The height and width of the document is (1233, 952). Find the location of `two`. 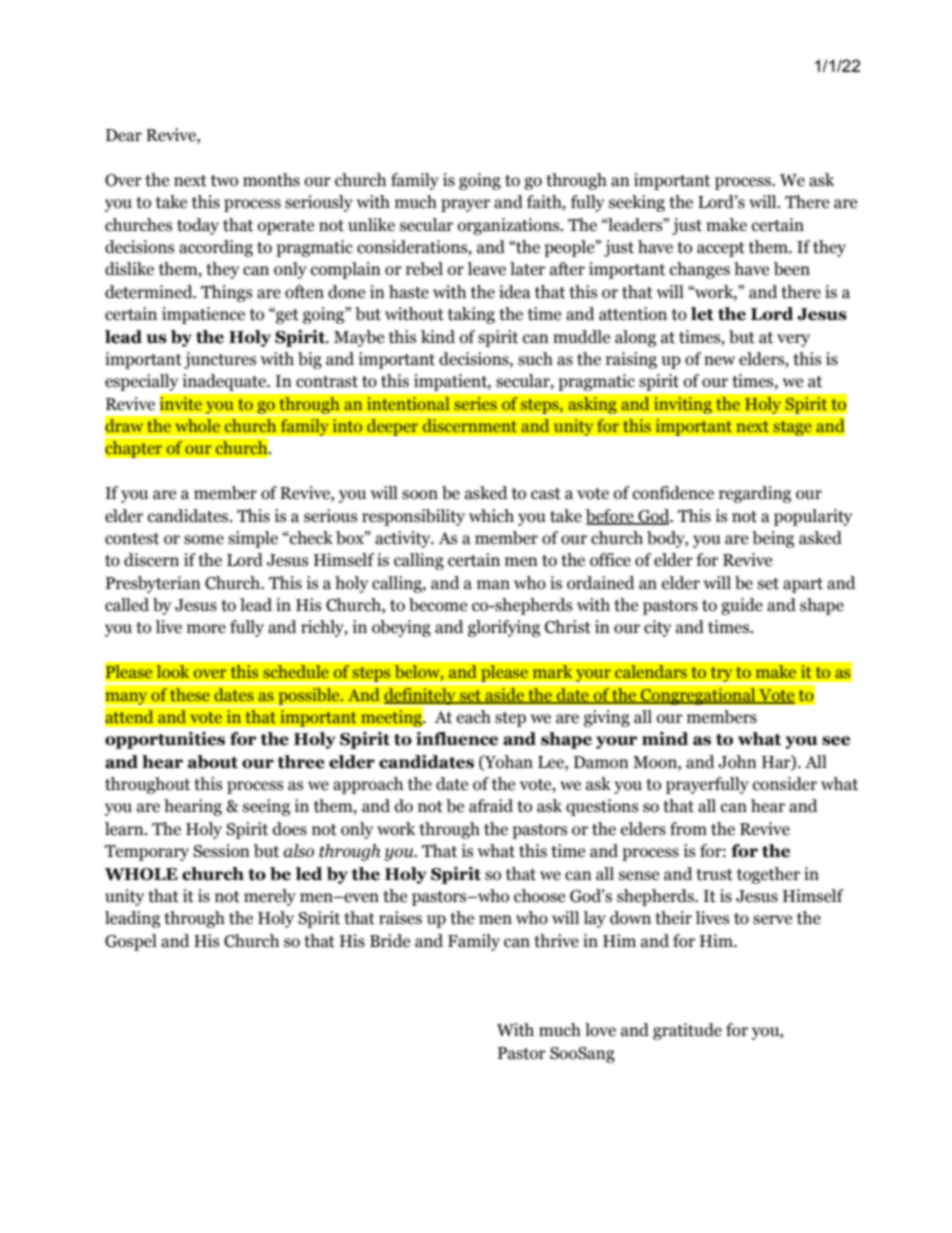

two is located at coordinates (224, 181).
